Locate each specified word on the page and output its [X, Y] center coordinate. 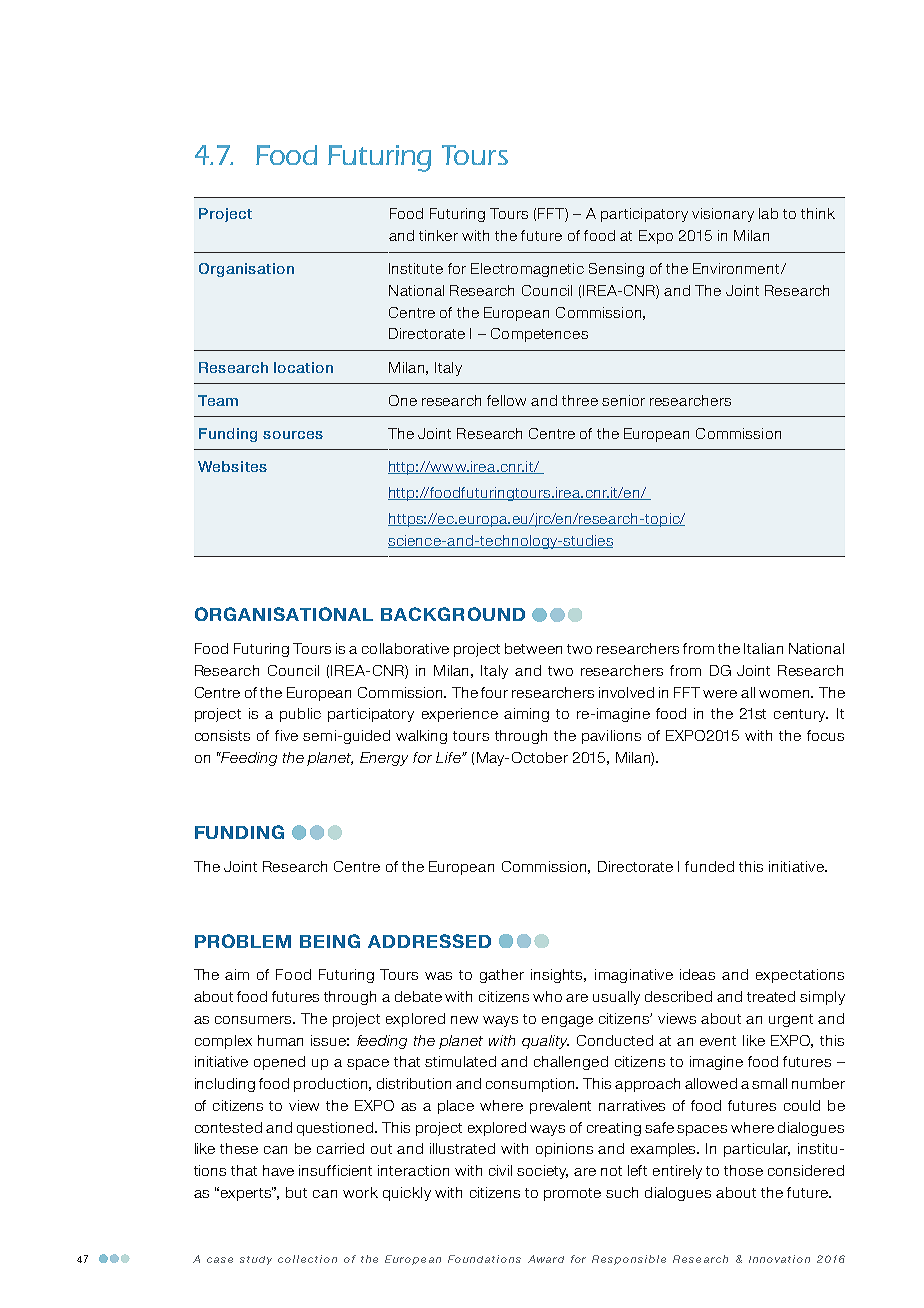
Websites [232, 466]
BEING [330, 941]
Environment [737, 268]
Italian [763, 648]
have [278, 1170]
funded [709, 866]
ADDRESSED [429, 941]
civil [500, 1170]
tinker [438, 235]
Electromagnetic [527, 270]
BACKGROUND [453, 614]
